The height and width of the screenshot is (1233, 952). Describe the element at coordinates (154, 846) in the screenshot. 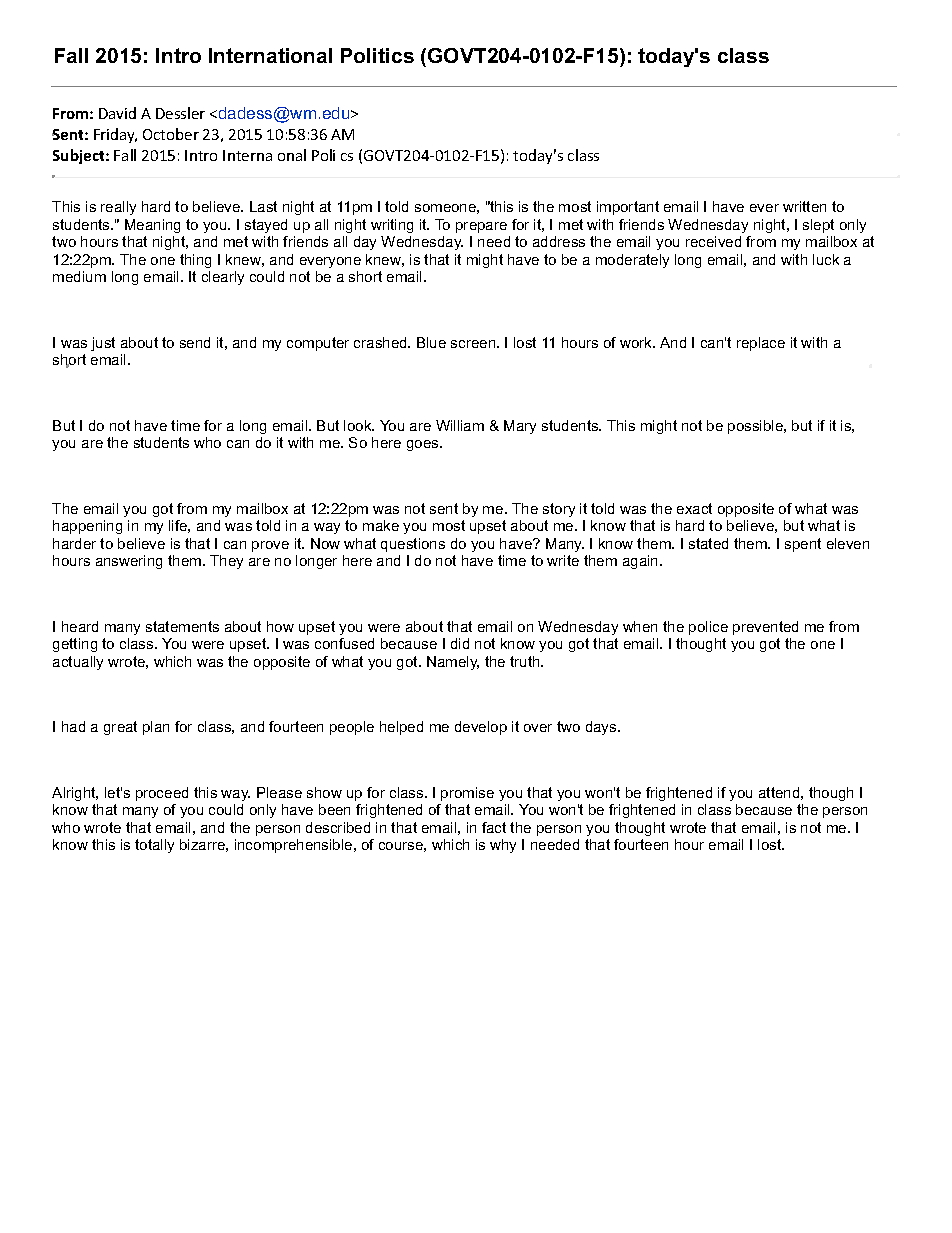

I see `totally` at that location.
